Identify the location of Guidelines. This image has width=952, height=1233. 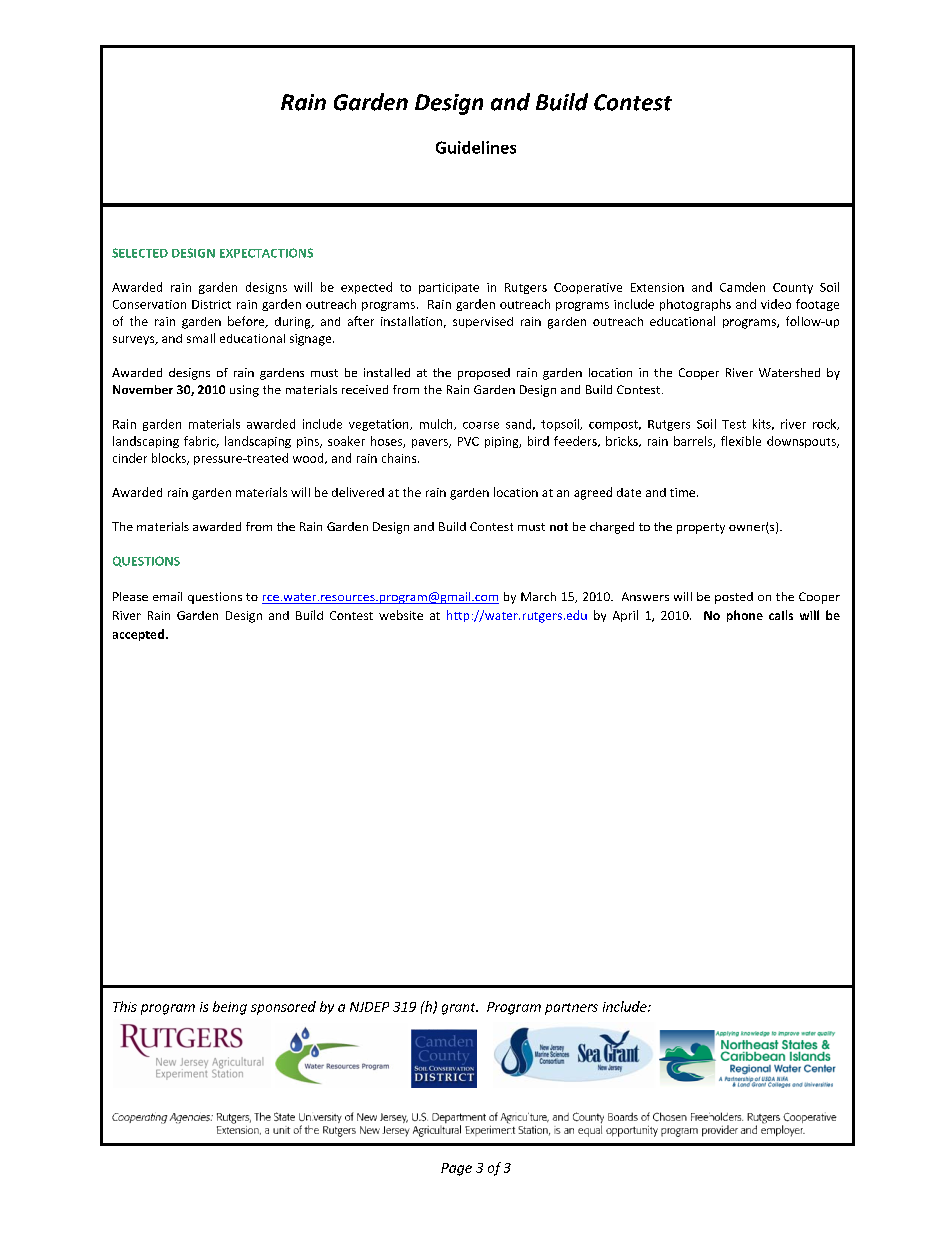
(476, 147).
